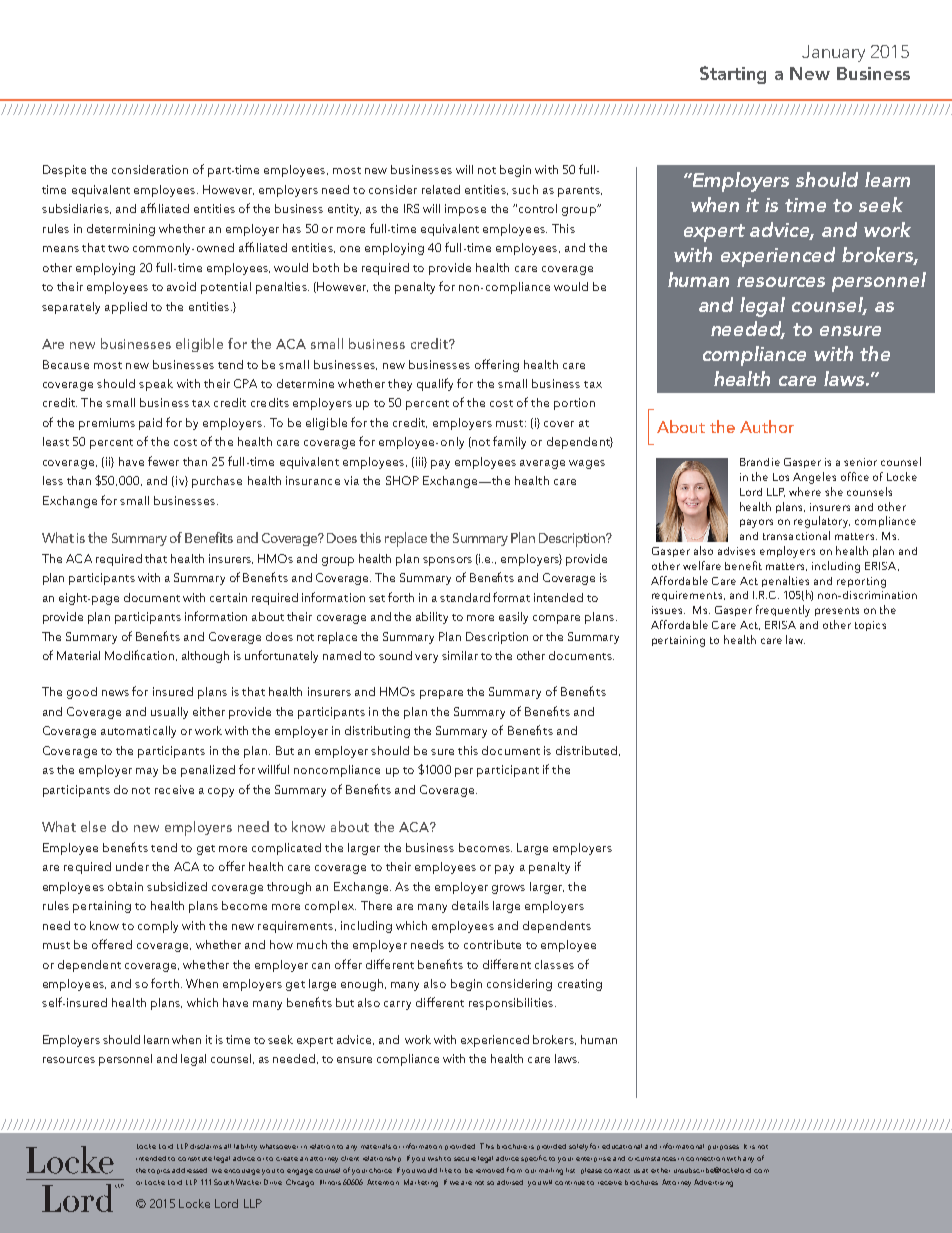 This page has height=1233, width=952. I want to click on related, so click(441, 189).
